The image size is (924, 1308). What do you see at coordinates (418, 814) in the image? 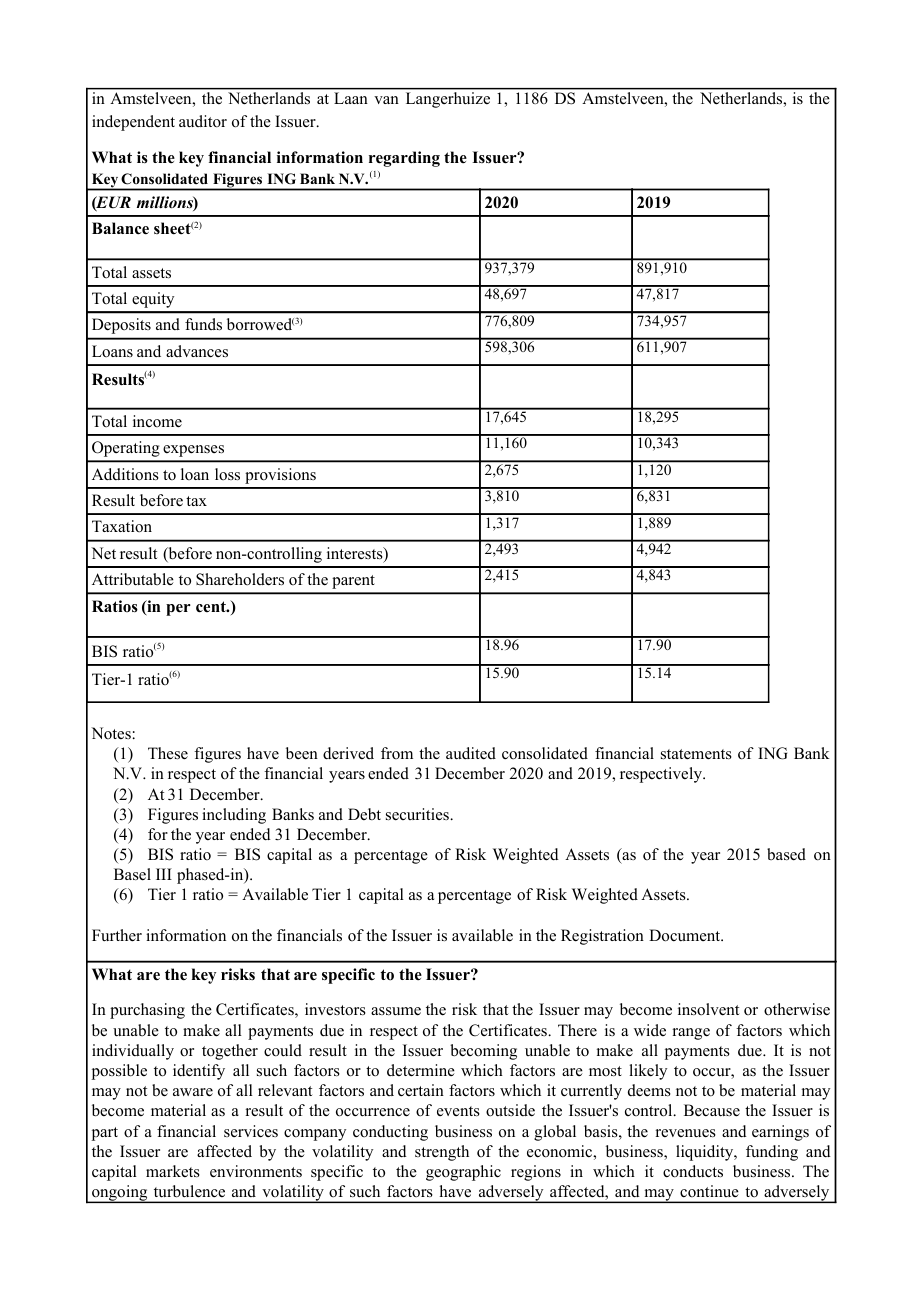
I see `securities` at bounding box center [418, 814].
